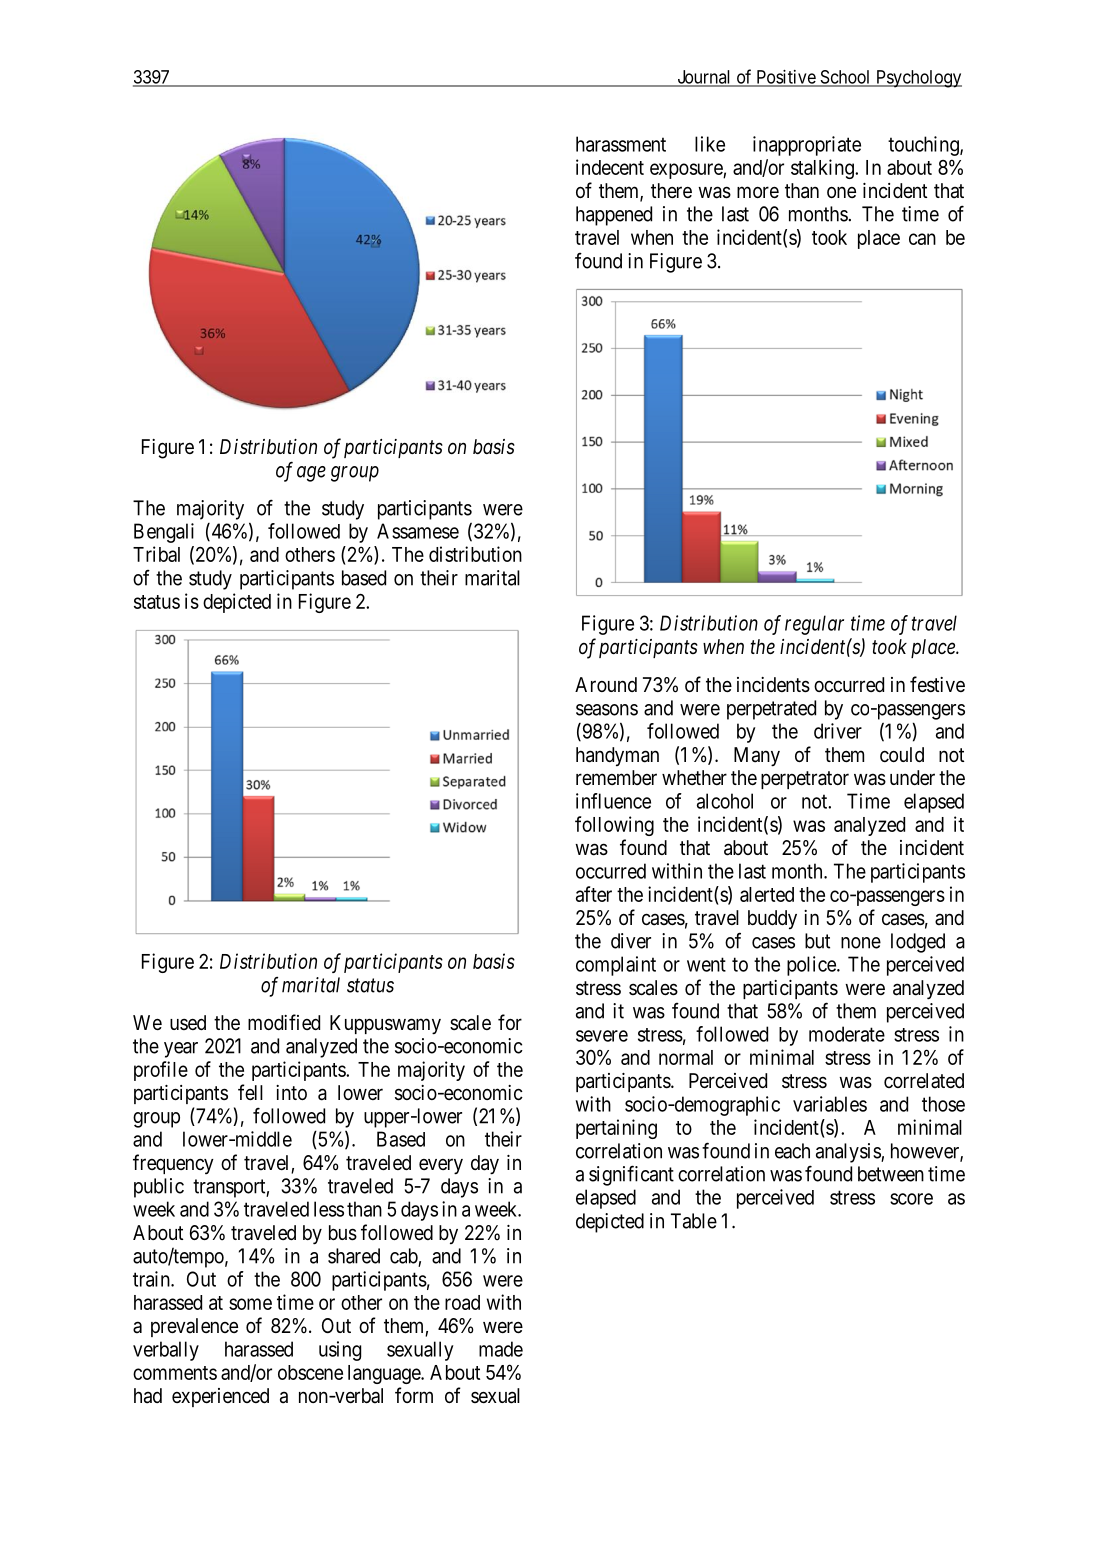 The width and height of the image is (1097, 1551). Describe the element at coordinates (220, 1397) in the image. I see `experienced` at that location.
